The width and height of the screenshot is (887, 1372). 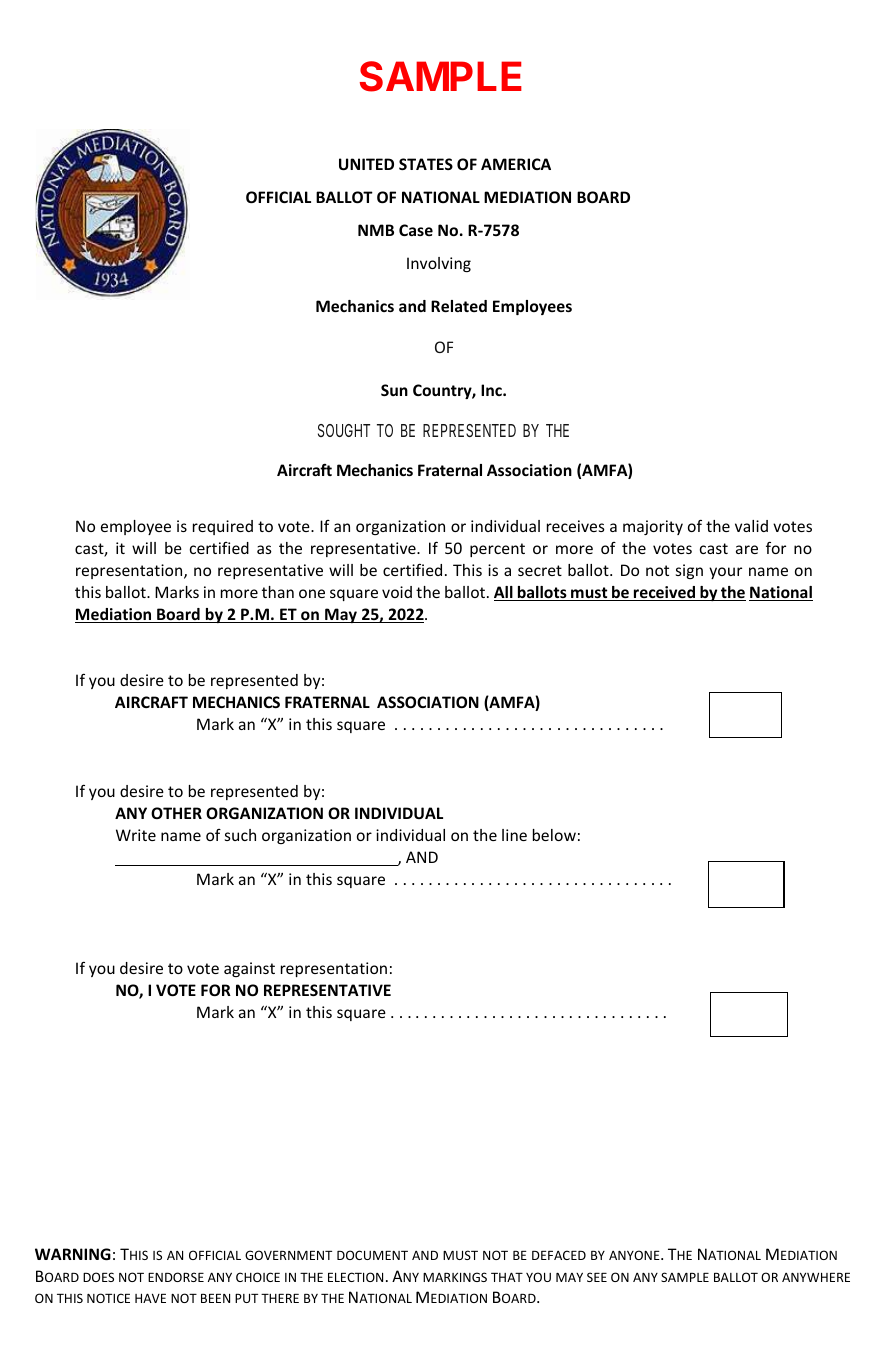 I want to click on AMERICA, so click(x=516, y=164).
